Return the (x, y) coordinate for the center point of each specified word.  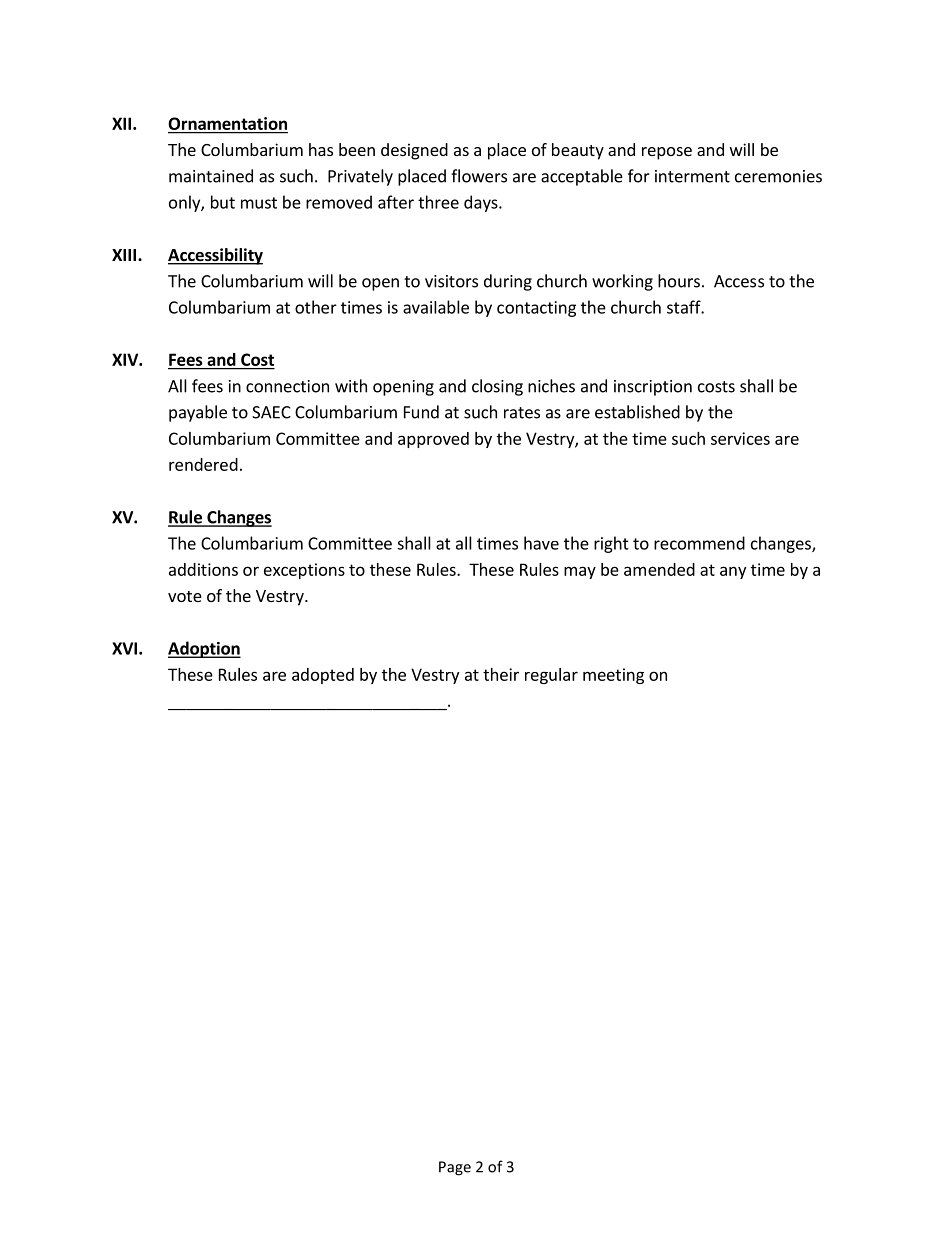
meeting (613, 676)
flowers (479, 176)
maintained (211, 176)
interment (692, 176)
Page (455, 1168)
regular (551, 676)
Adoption (204, 649)
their (501, 674)
